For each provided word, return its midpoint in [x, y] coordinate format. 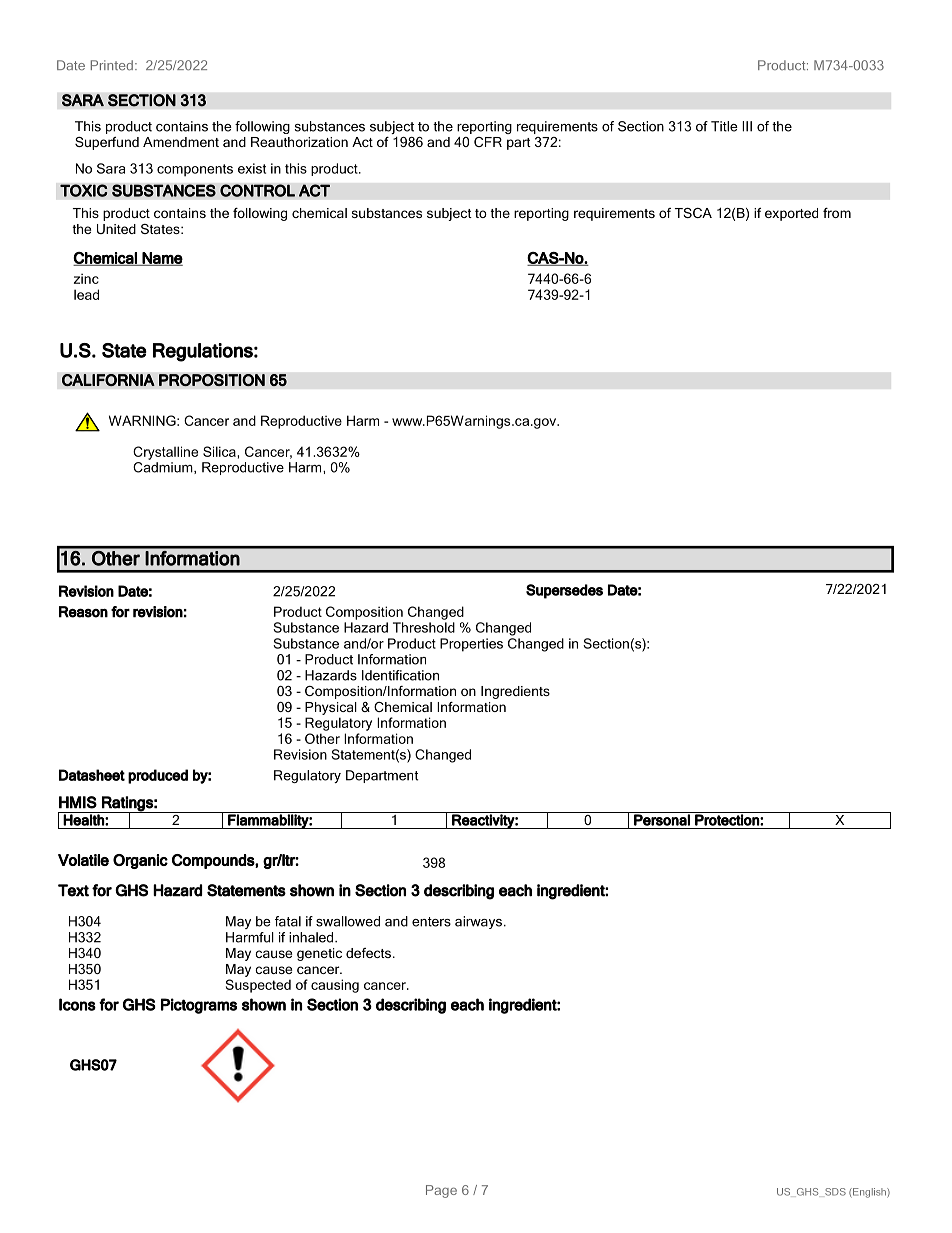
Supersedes [564, 591]
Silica [220, 451]
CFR [488, 142]
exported [791, 214]
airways [478, 922]
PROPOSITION [212, 380]
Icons [77, 1004]
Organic [140, 861]
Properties [471, 645]
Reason [83, 612]
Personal [662, 819]
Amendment [181, 142]
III [747, 126]
